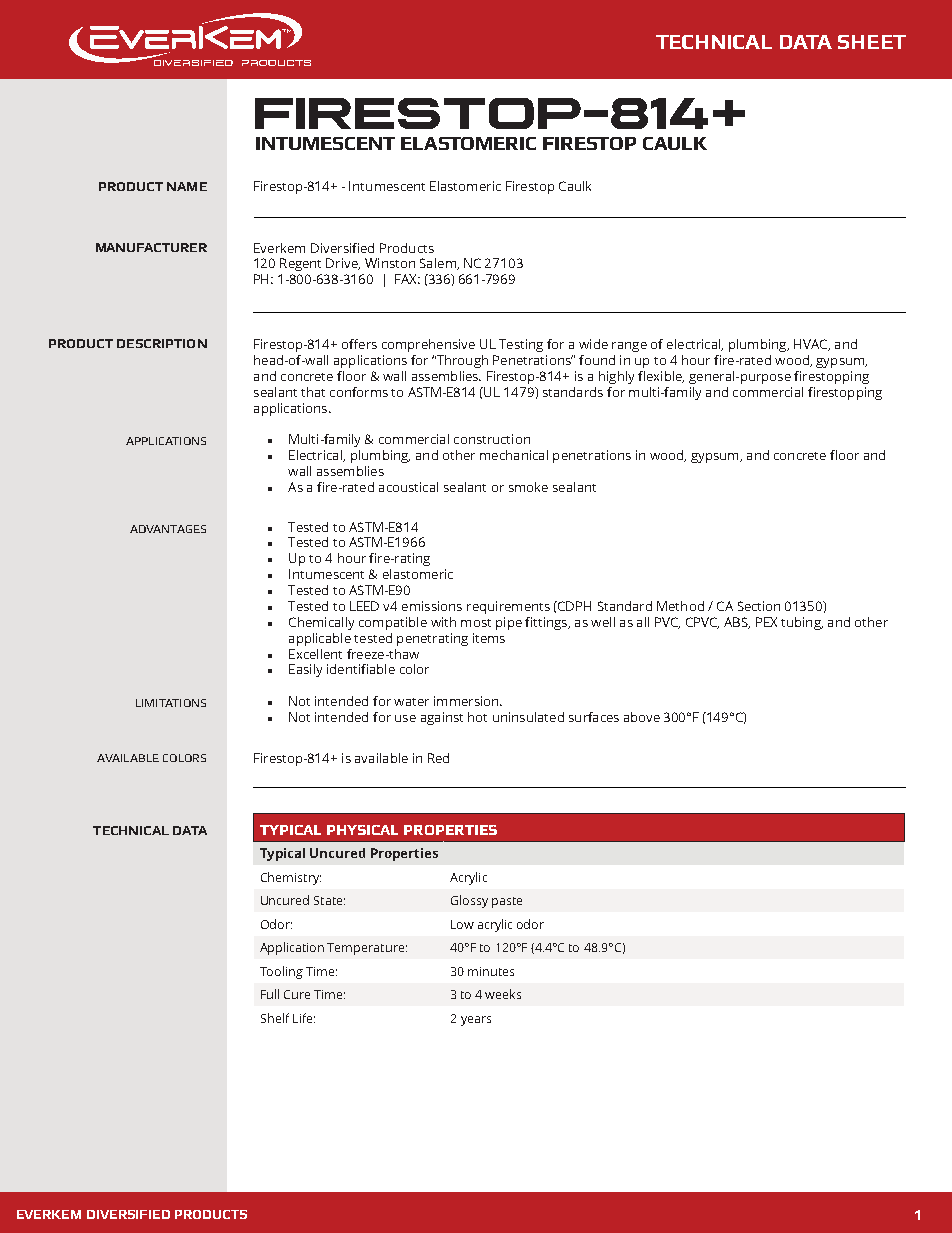 The image size is (952, 1233). I want to click on SHEET, so click(872, 42).
